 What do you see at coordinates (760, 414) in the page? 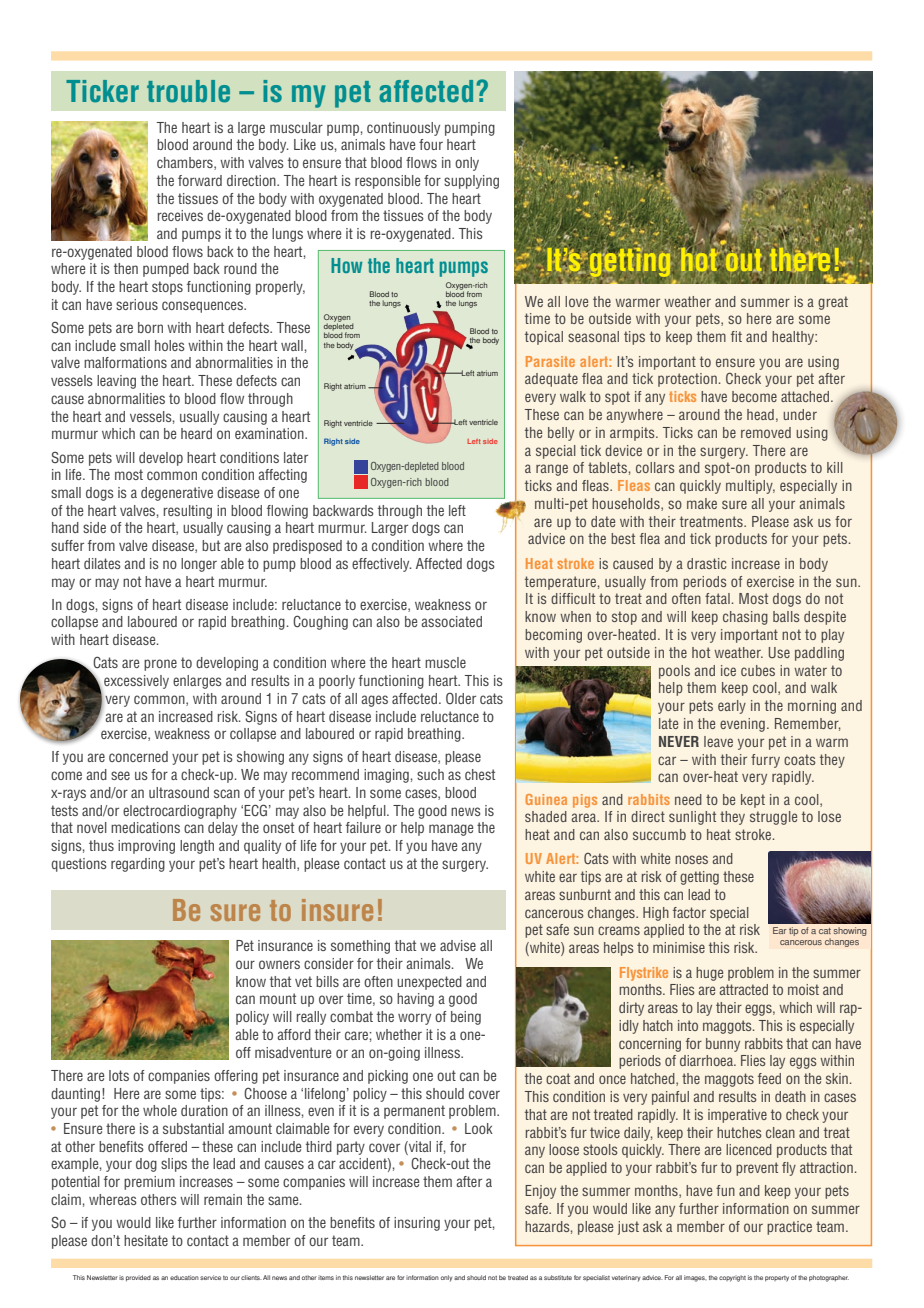
I see `head` at bounding box center [760, 414].
